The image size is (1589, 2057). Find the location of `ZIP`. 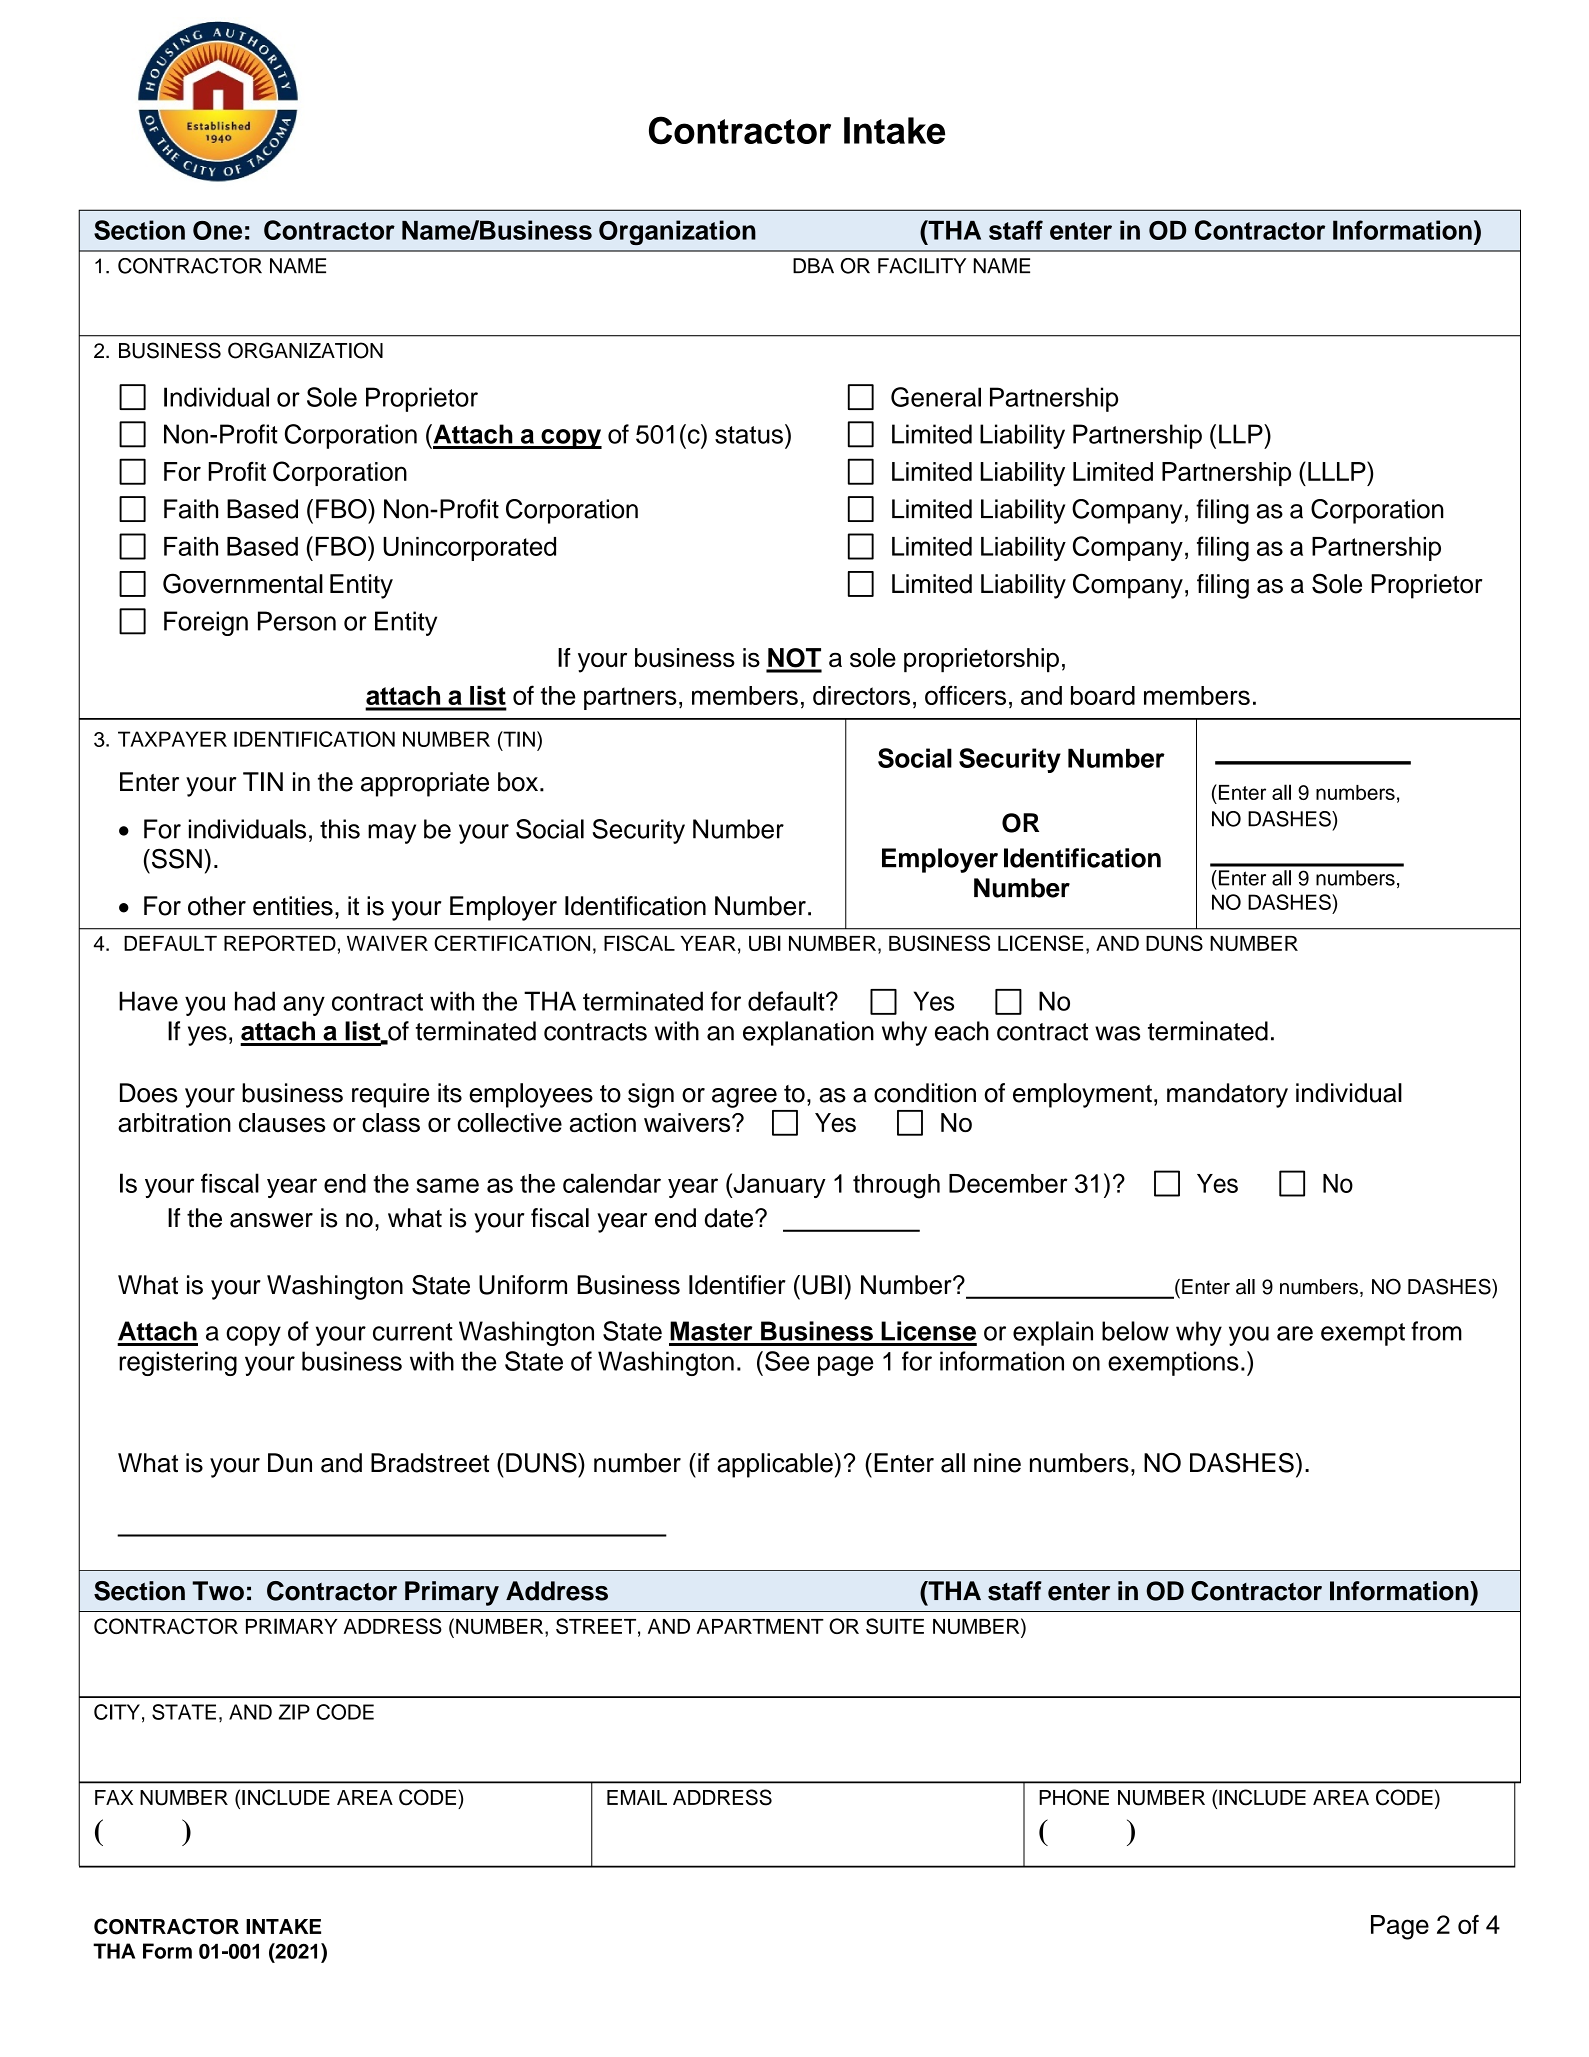

ZIP is located at coordinates (294, 1712).
